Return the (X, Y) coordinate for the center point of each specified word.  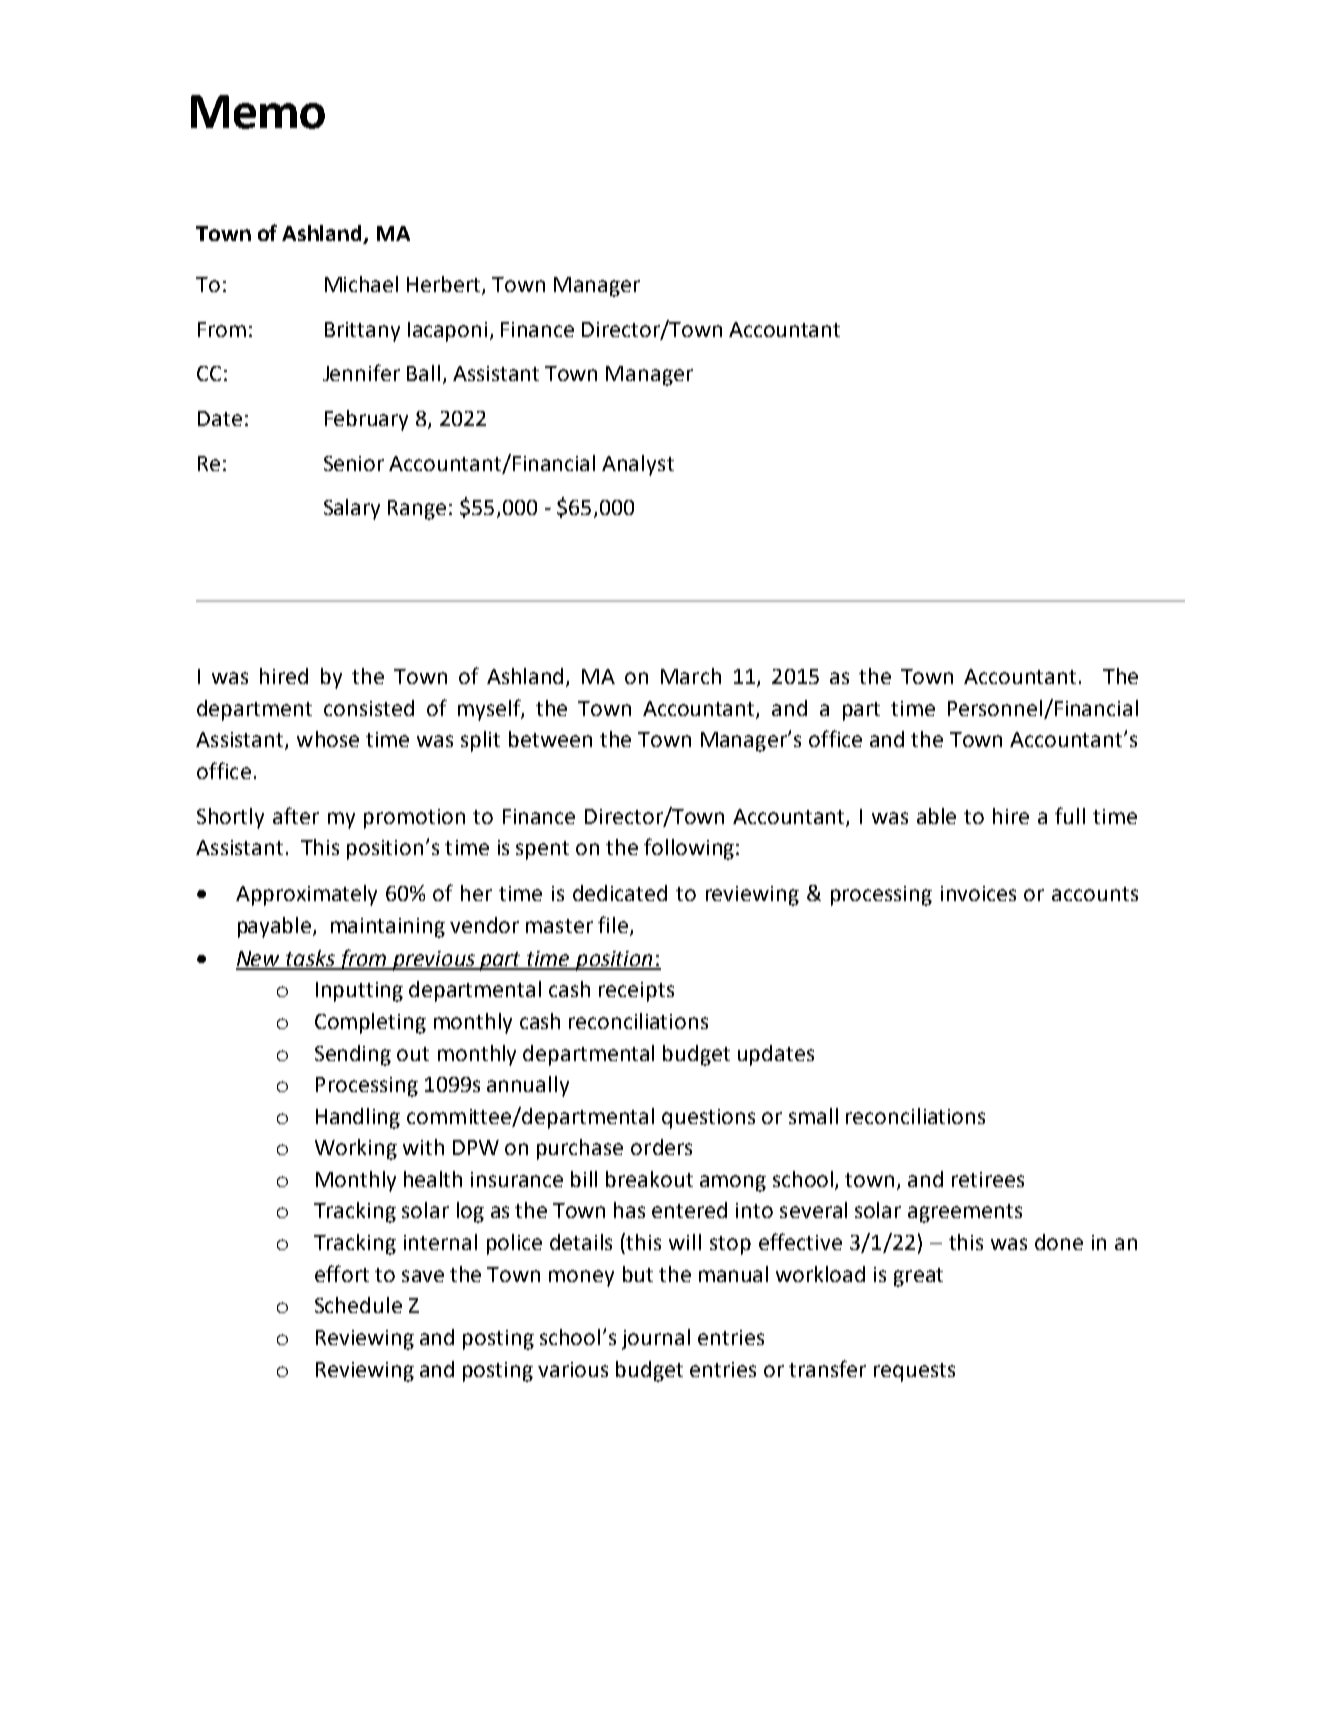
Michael (361, 284)
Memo (258, 112)
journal (656, 1339)
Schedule (358, 1305)
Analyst (638, 465)
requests (914, 1372)
